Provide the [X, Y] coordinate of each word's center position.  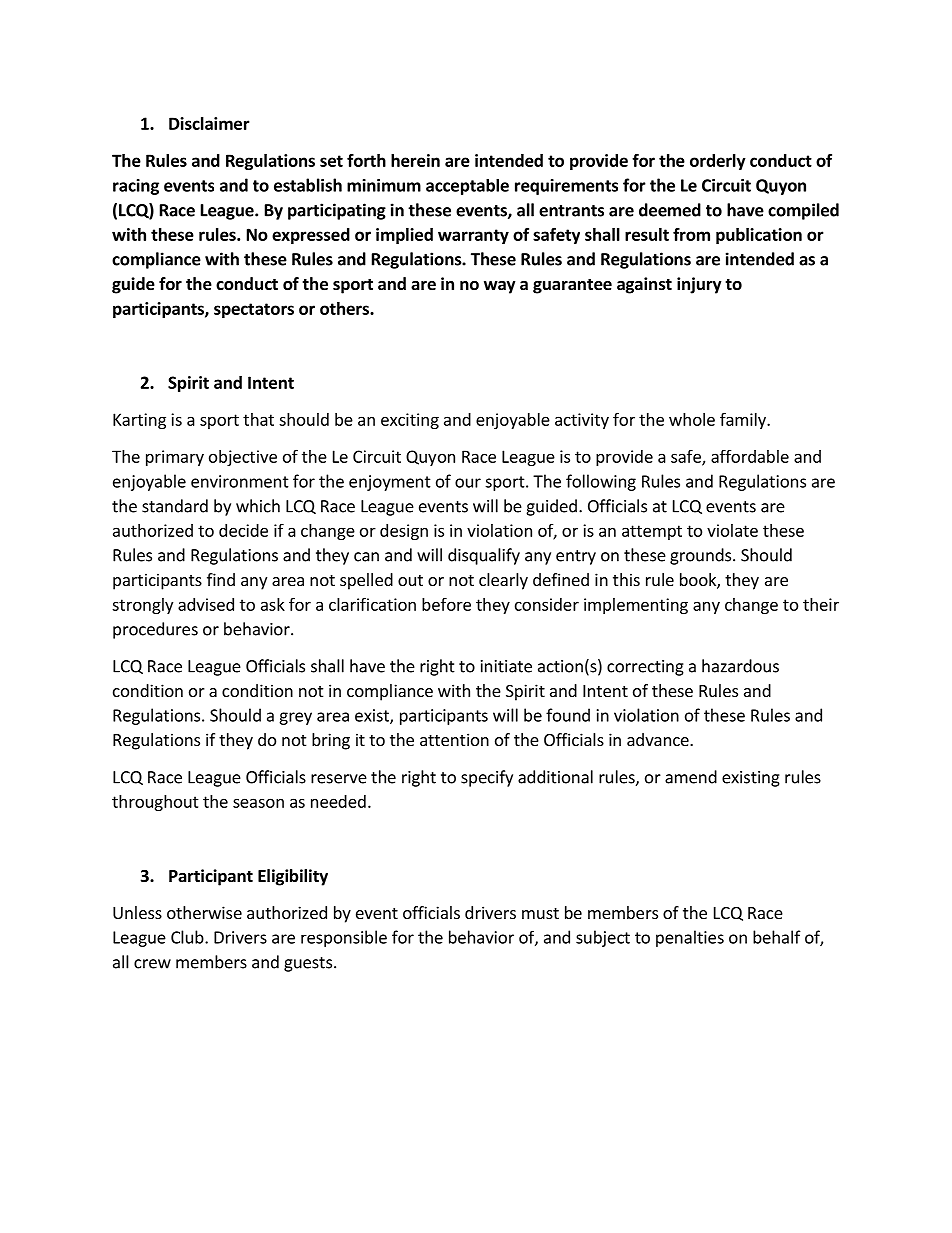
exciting [410, 421]
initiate [506, 666]
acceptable [467, 187]
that [258, 419]
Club [188, 937]
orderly [718, 162]
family [744, 420]
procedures [155, 630]
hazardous [740, 666]
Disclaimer [209, 123]
